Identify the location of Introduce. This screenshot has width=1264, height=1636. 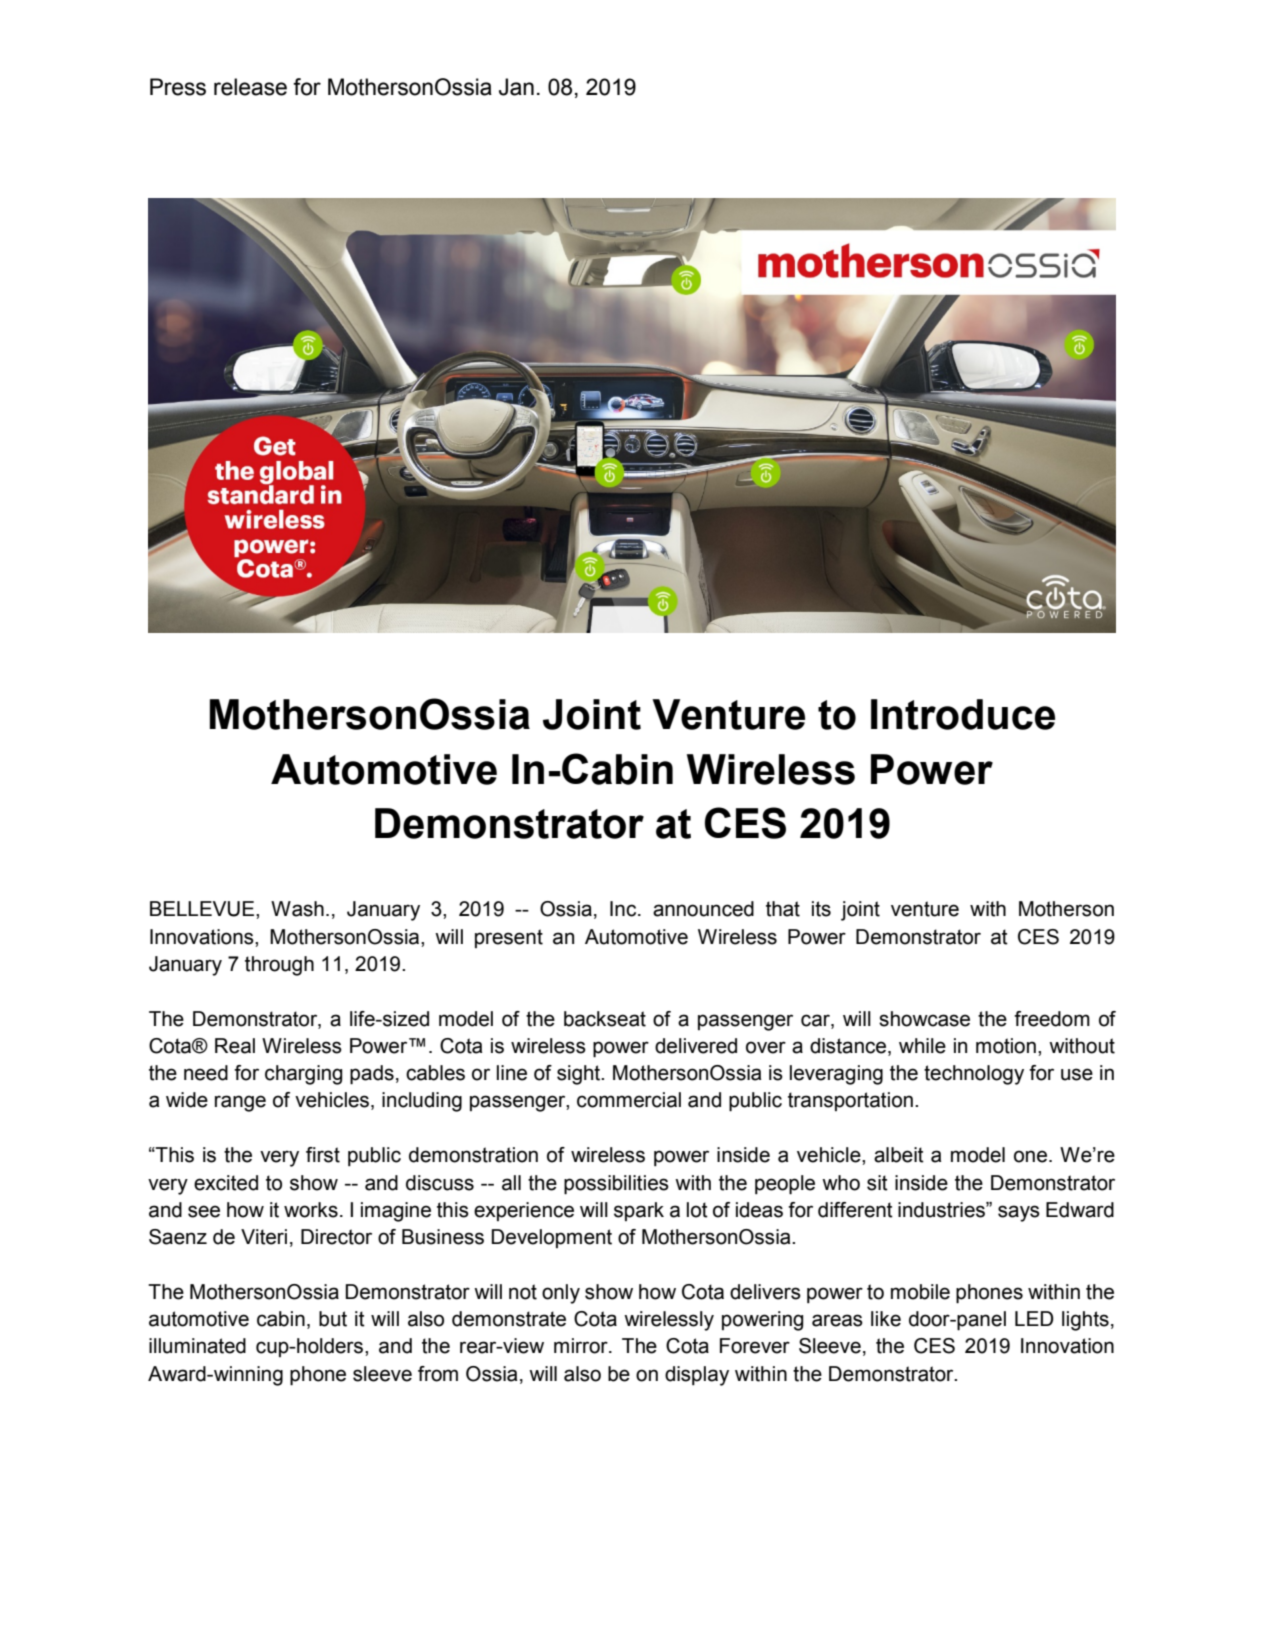
(963, 714).
